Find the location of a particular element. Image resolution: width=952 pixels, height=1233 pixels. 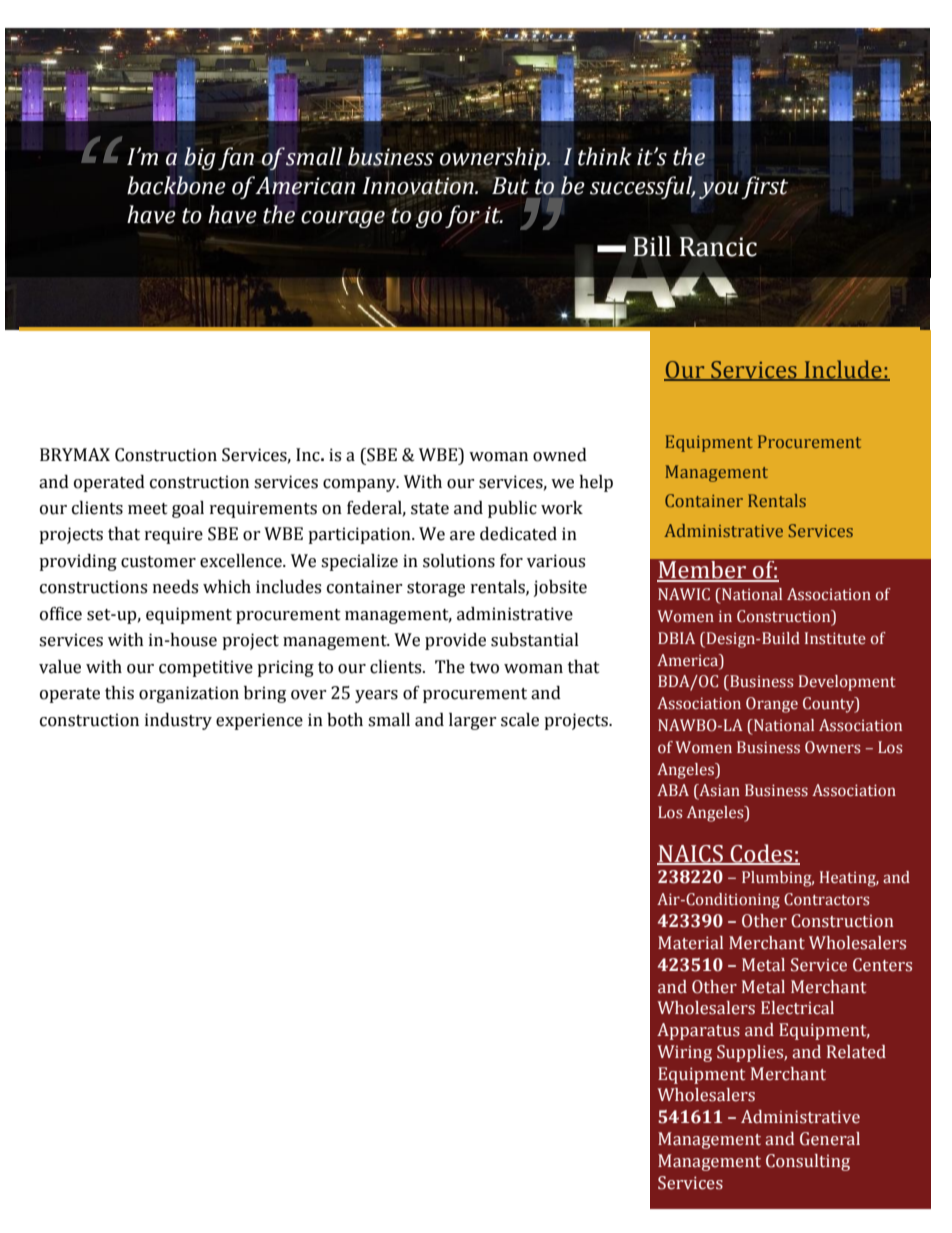

larger is located at coordinates (472, 721).
